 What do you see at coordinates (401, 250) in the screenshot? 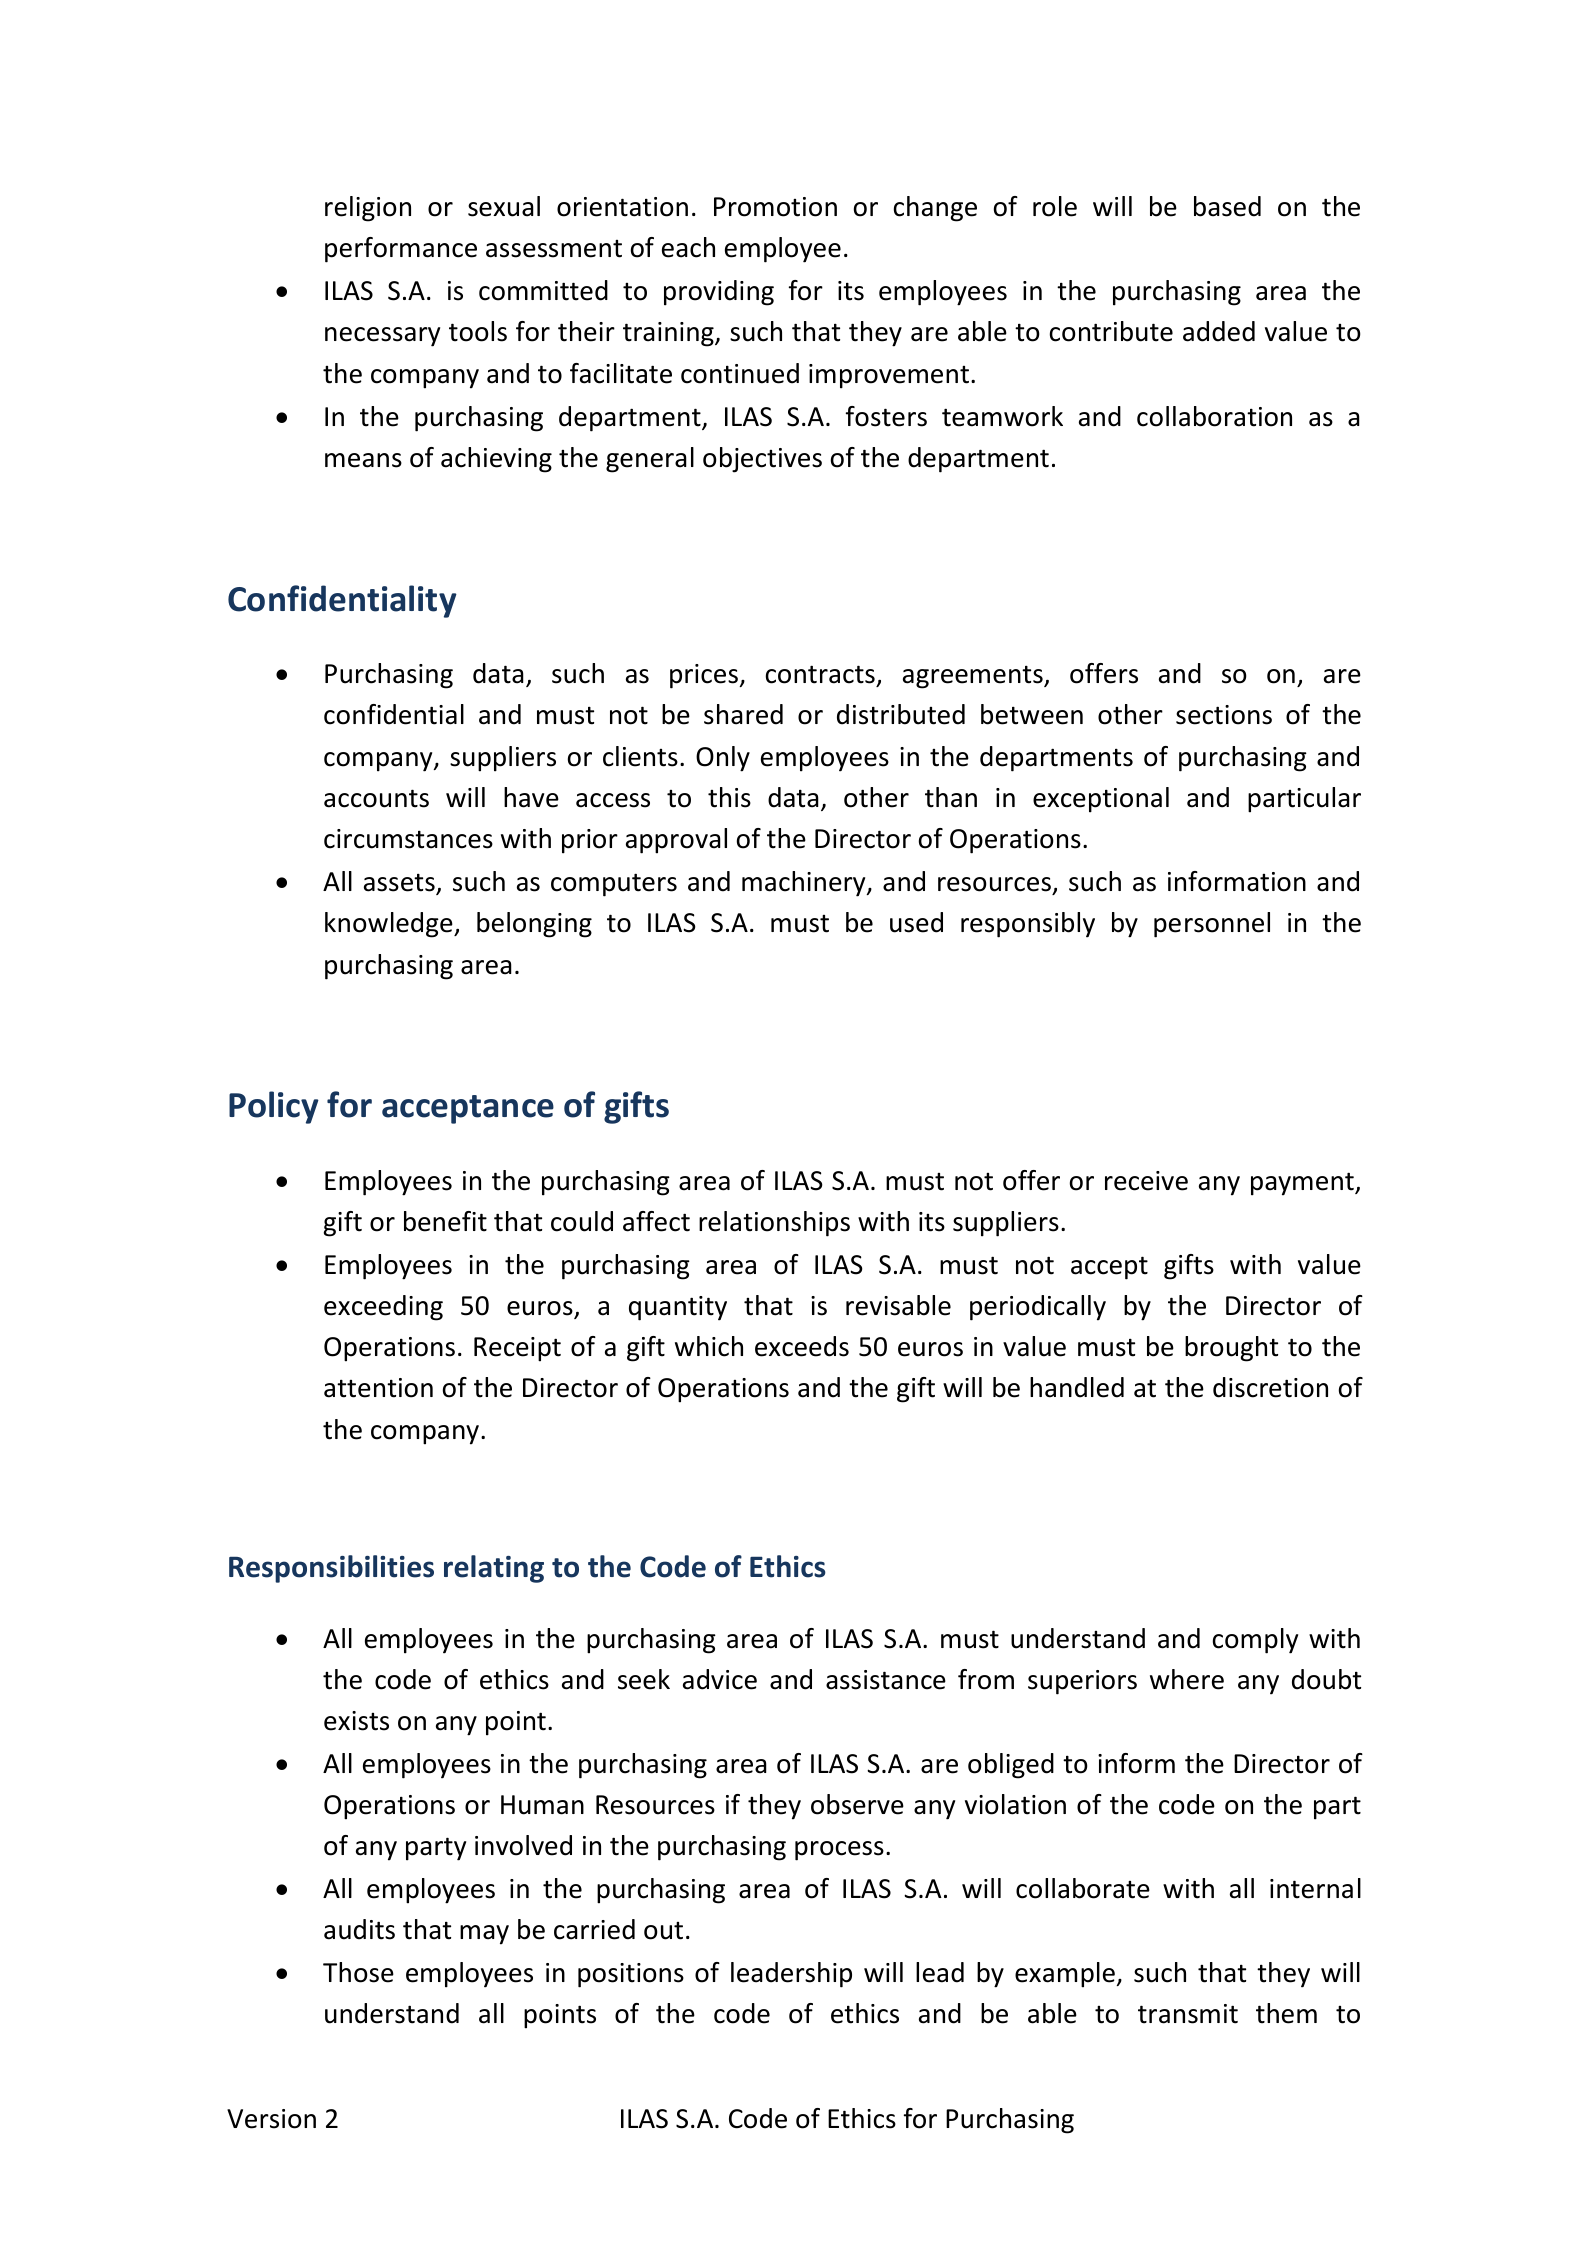
I see `performance` at bounding box center [401, 250].
